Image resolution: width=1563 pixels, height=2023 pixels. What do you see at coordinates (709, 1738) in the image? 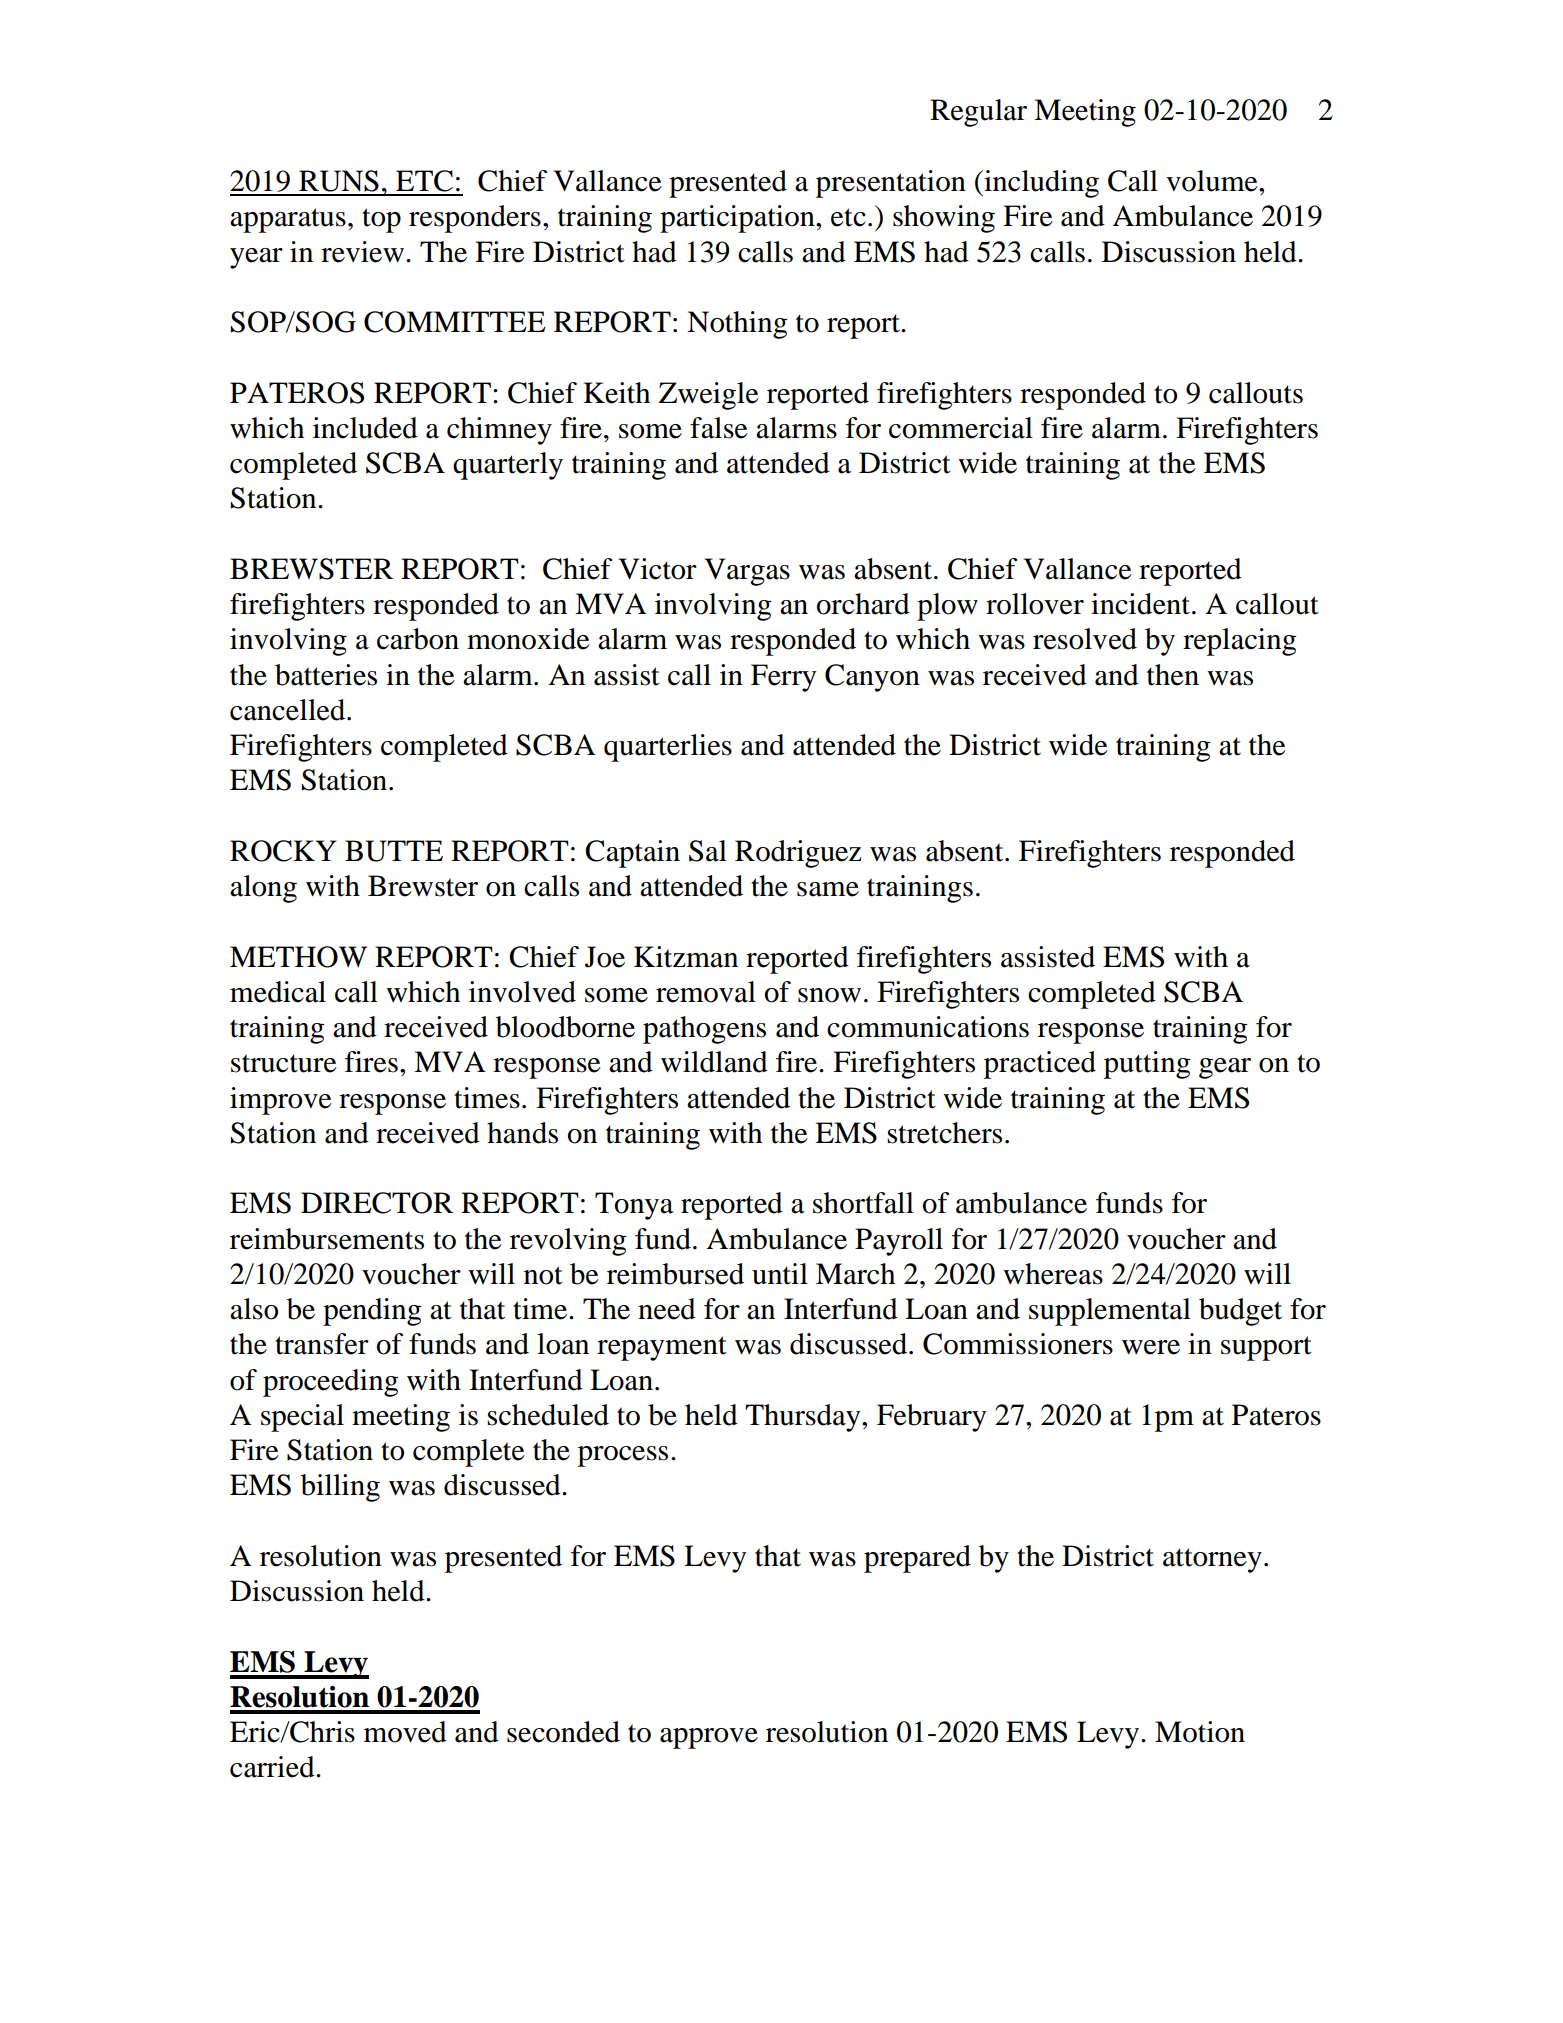
I see `approve` at bounding box center [709, 1738].
